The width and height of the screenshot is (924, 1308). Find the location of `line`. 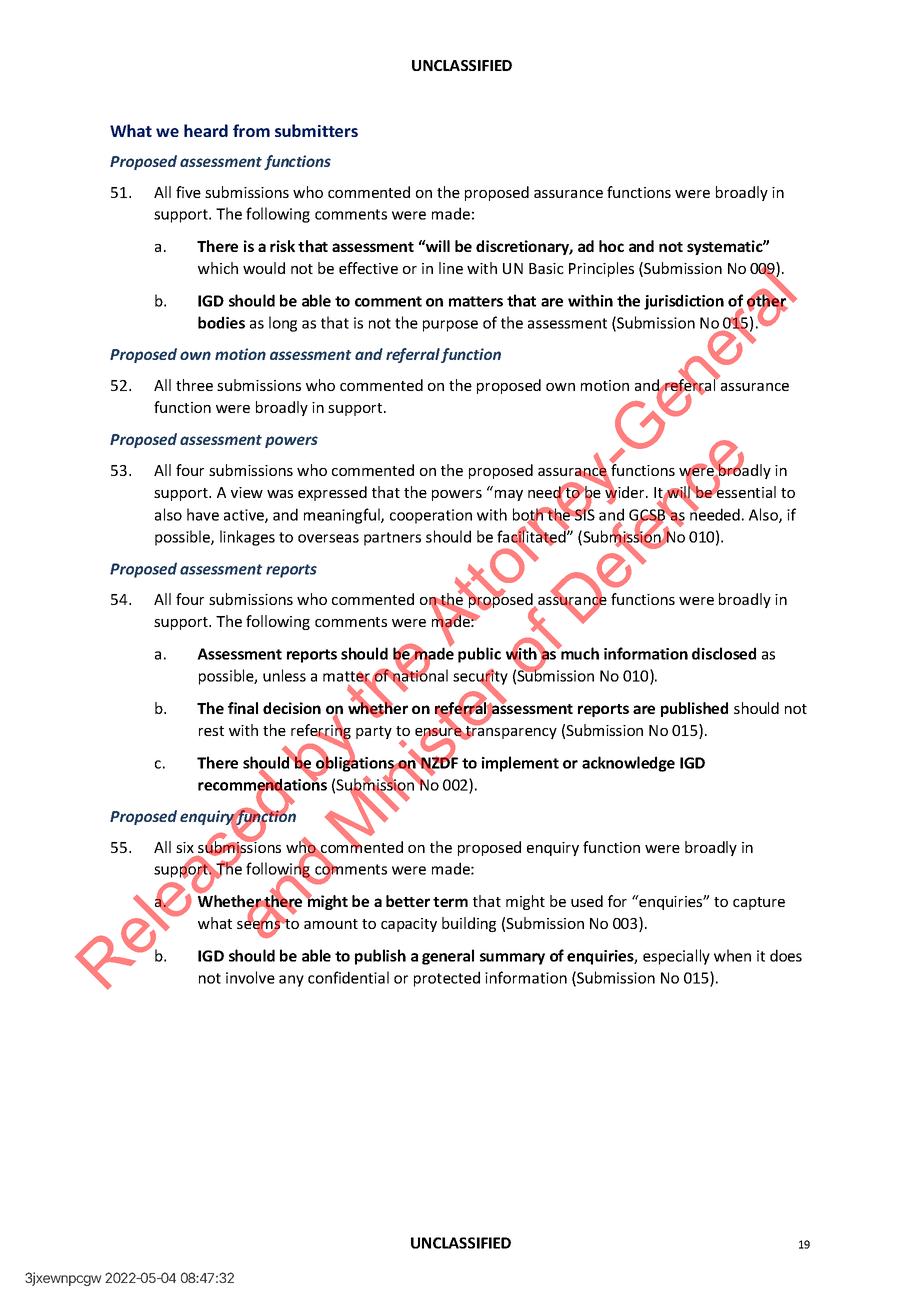

line is located at coordinates (451, 268).
